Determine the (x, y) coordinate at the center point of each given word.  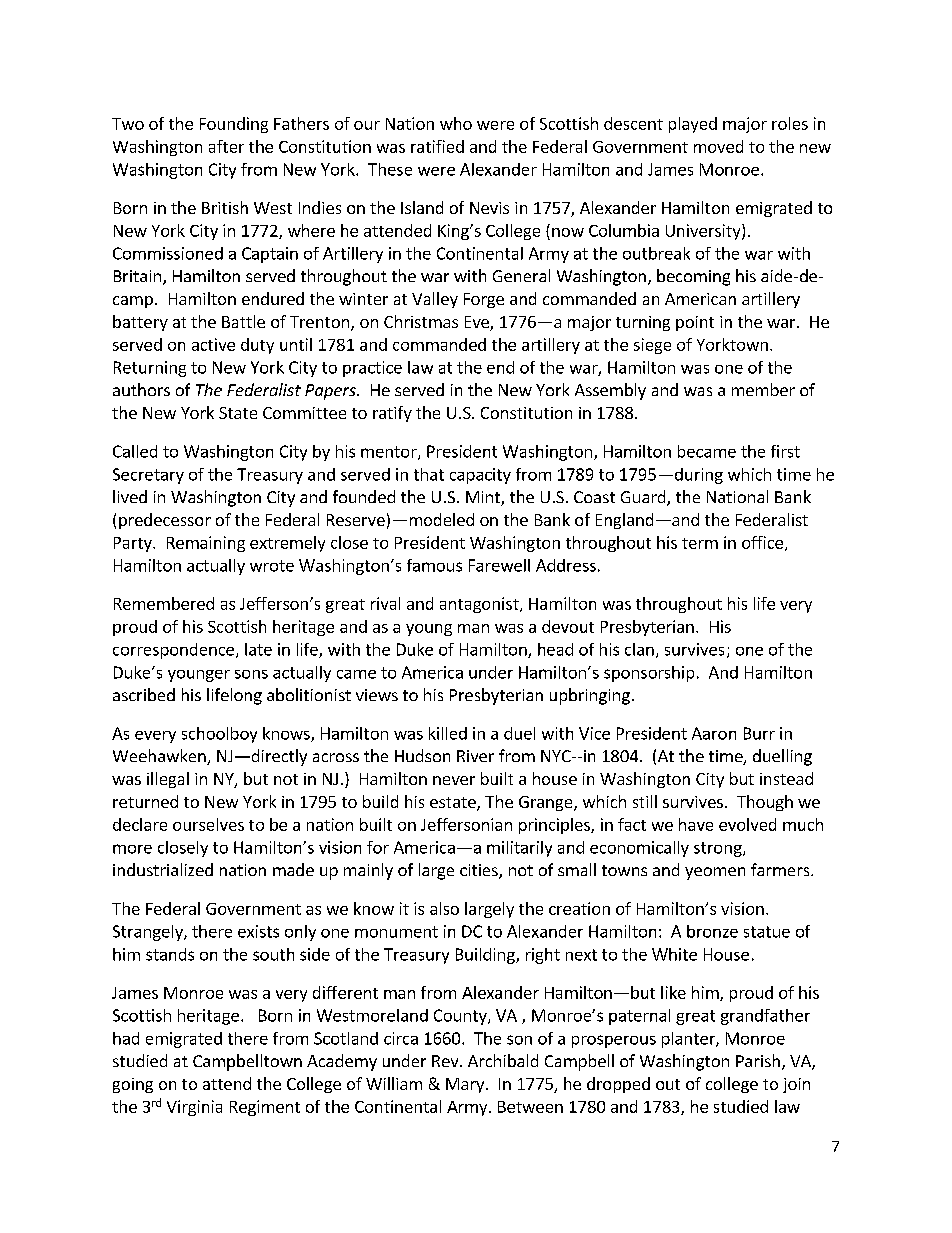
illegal (168, 780)
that (429, 474)
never (454, 780)
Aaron (714, 733)
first (785, 451)
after (226, 146)
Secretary (148, 476)
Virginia (194, 1108)
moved (718, 146)
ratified (437, 146)
